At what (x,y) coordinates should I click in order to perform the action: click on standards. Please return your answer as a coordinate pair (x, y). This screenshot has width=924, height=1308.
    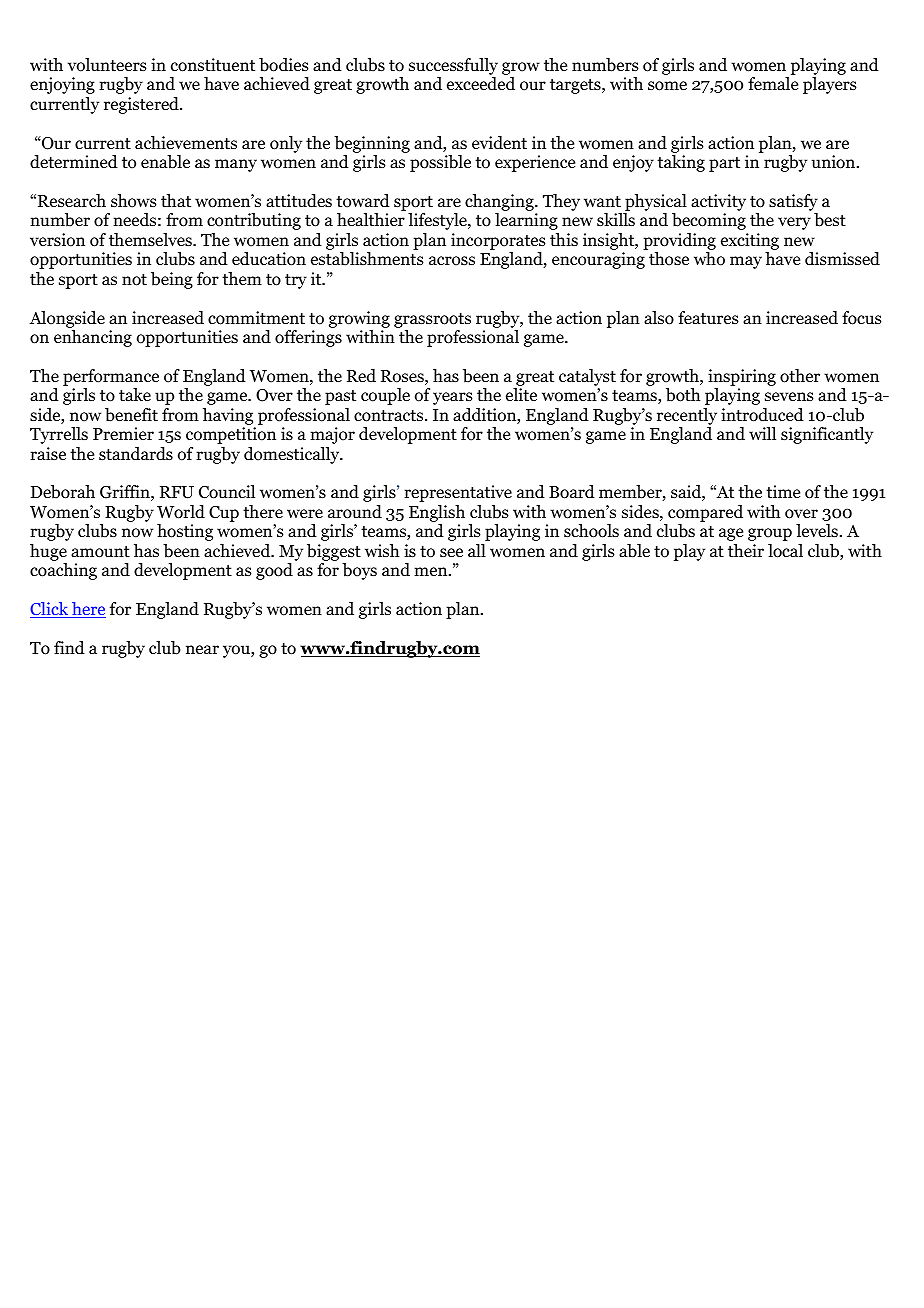
    Looking at the image, I should click on (136, 454).
